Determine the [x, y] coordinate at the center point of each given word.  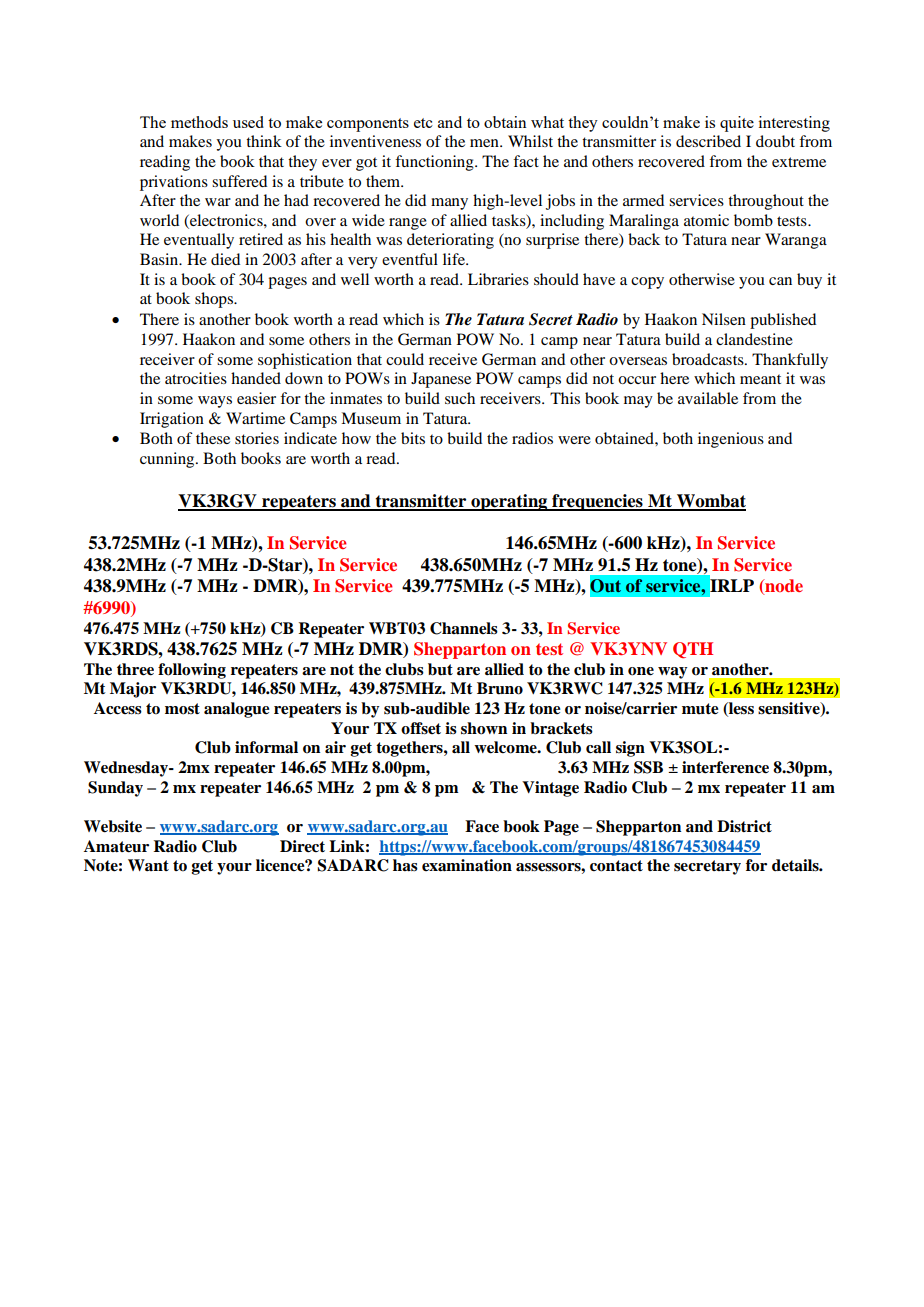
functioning [435, 163]
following [192, 671]
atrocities [196, 378]
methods [199, 122]
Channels [464, 628]
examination [467, 865]
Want [148, 865]
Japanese [441, 380]
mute [700, 708]
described [708, 141]
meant [760, 379]
